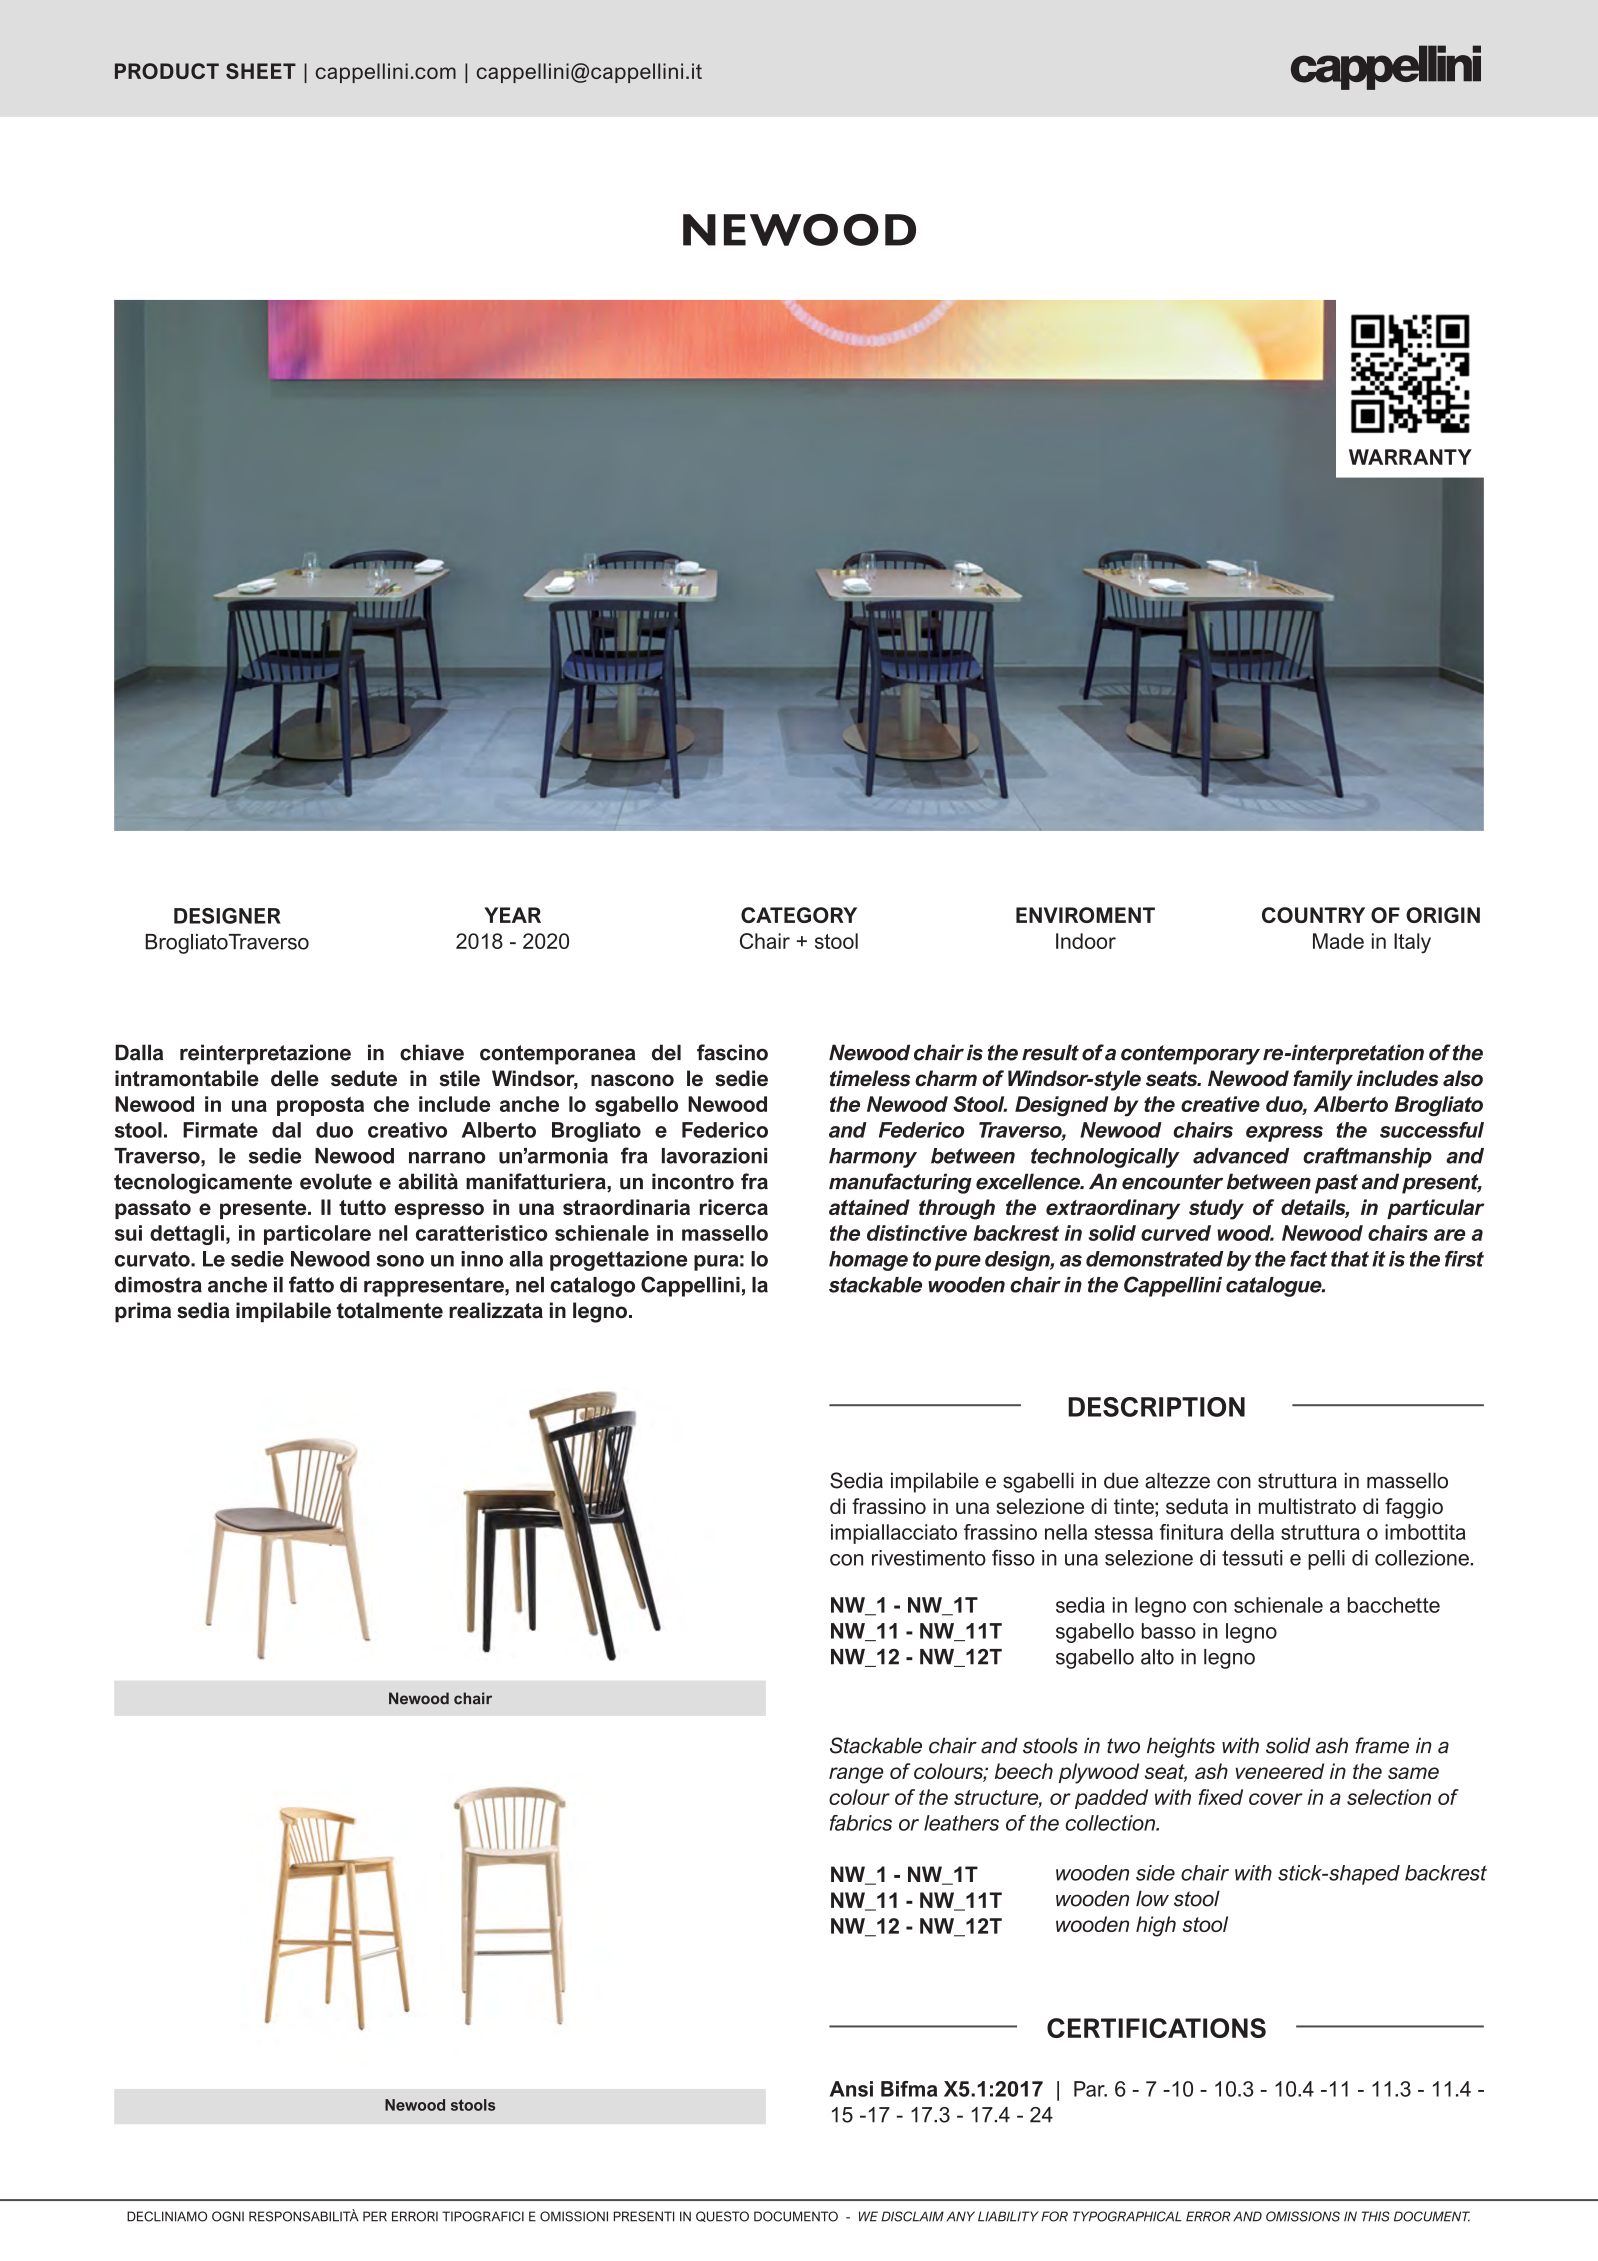 The height and width of the image is (2261, 1598). What do you see at coordinates (228, 2216) in the image?
I see `OGNI` at bounding box center [228, 2216].
